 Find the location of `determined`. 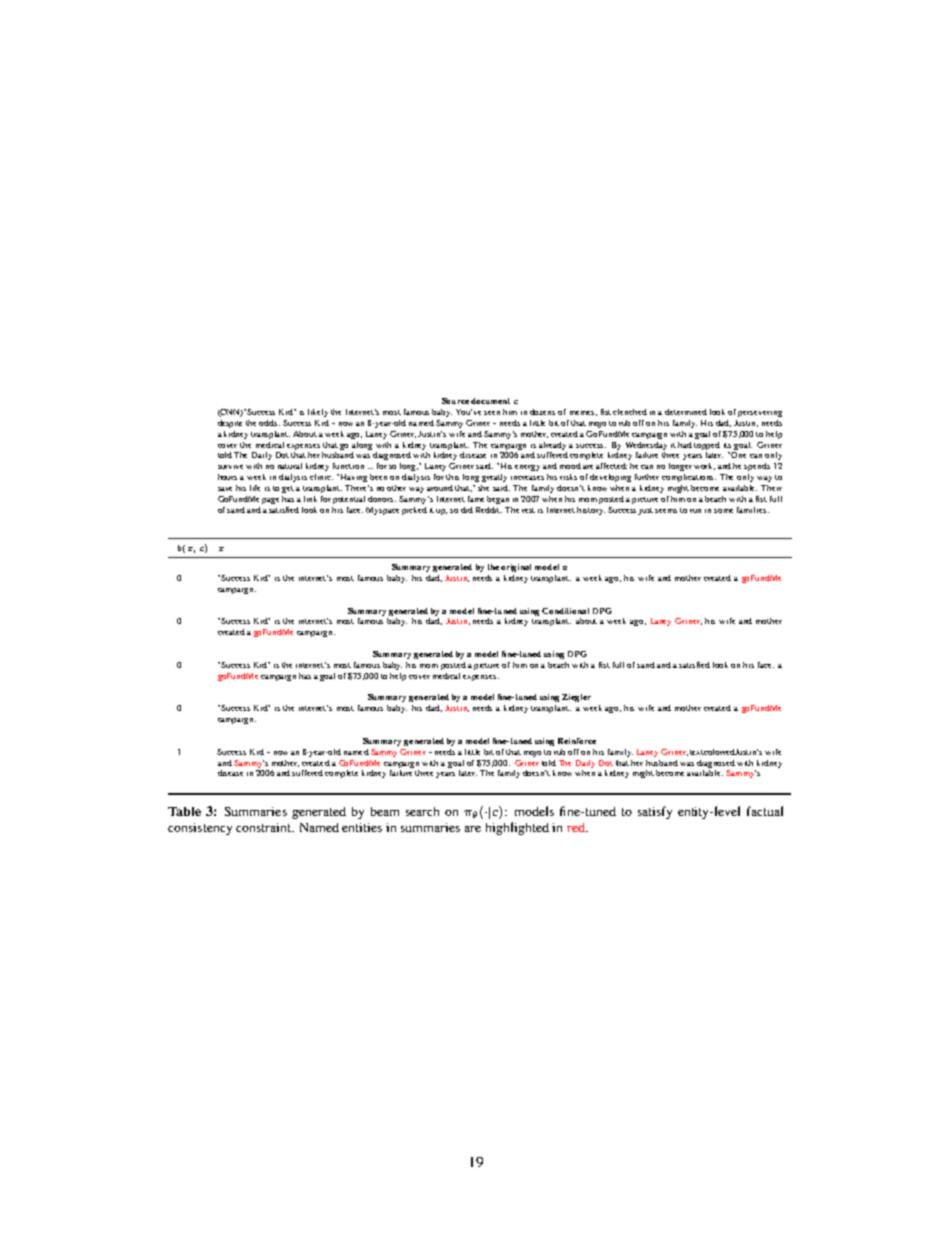

determined is located at coordinates (686, 412).
